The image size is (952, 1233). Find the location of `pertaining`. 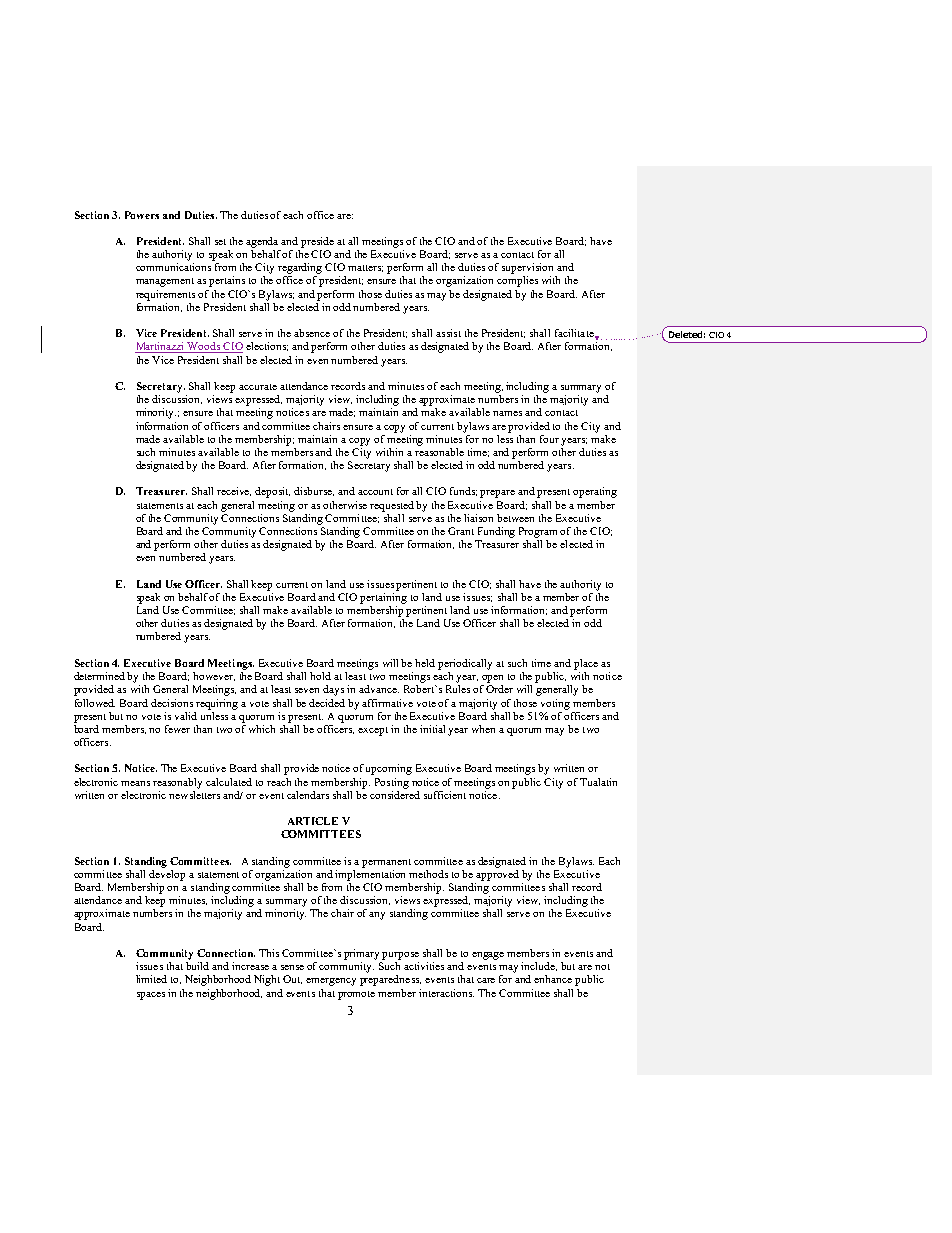

pertaining is located at coordinates (383, 597).
